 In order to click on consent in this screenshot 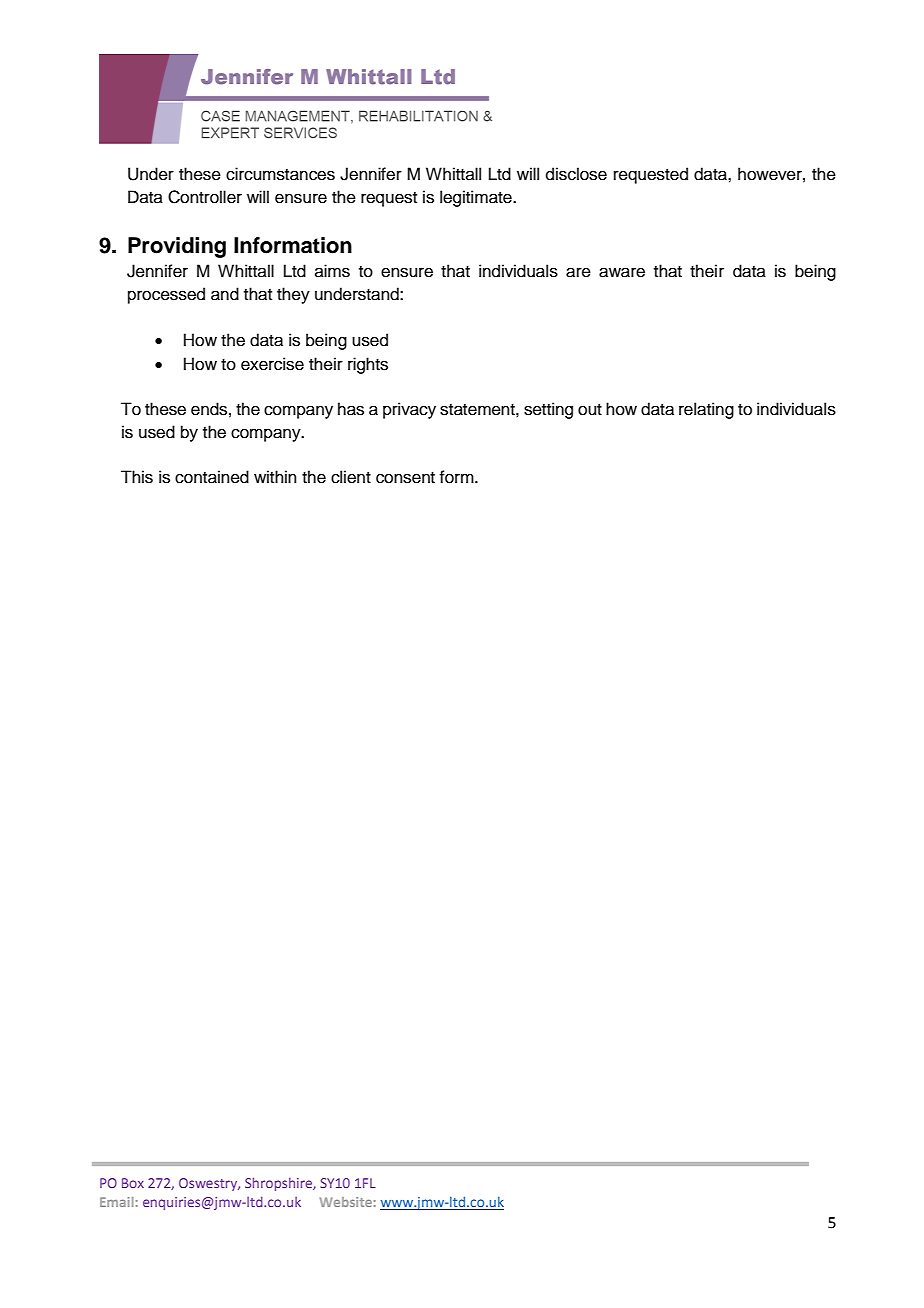, I will do `click(405, 478)`.
